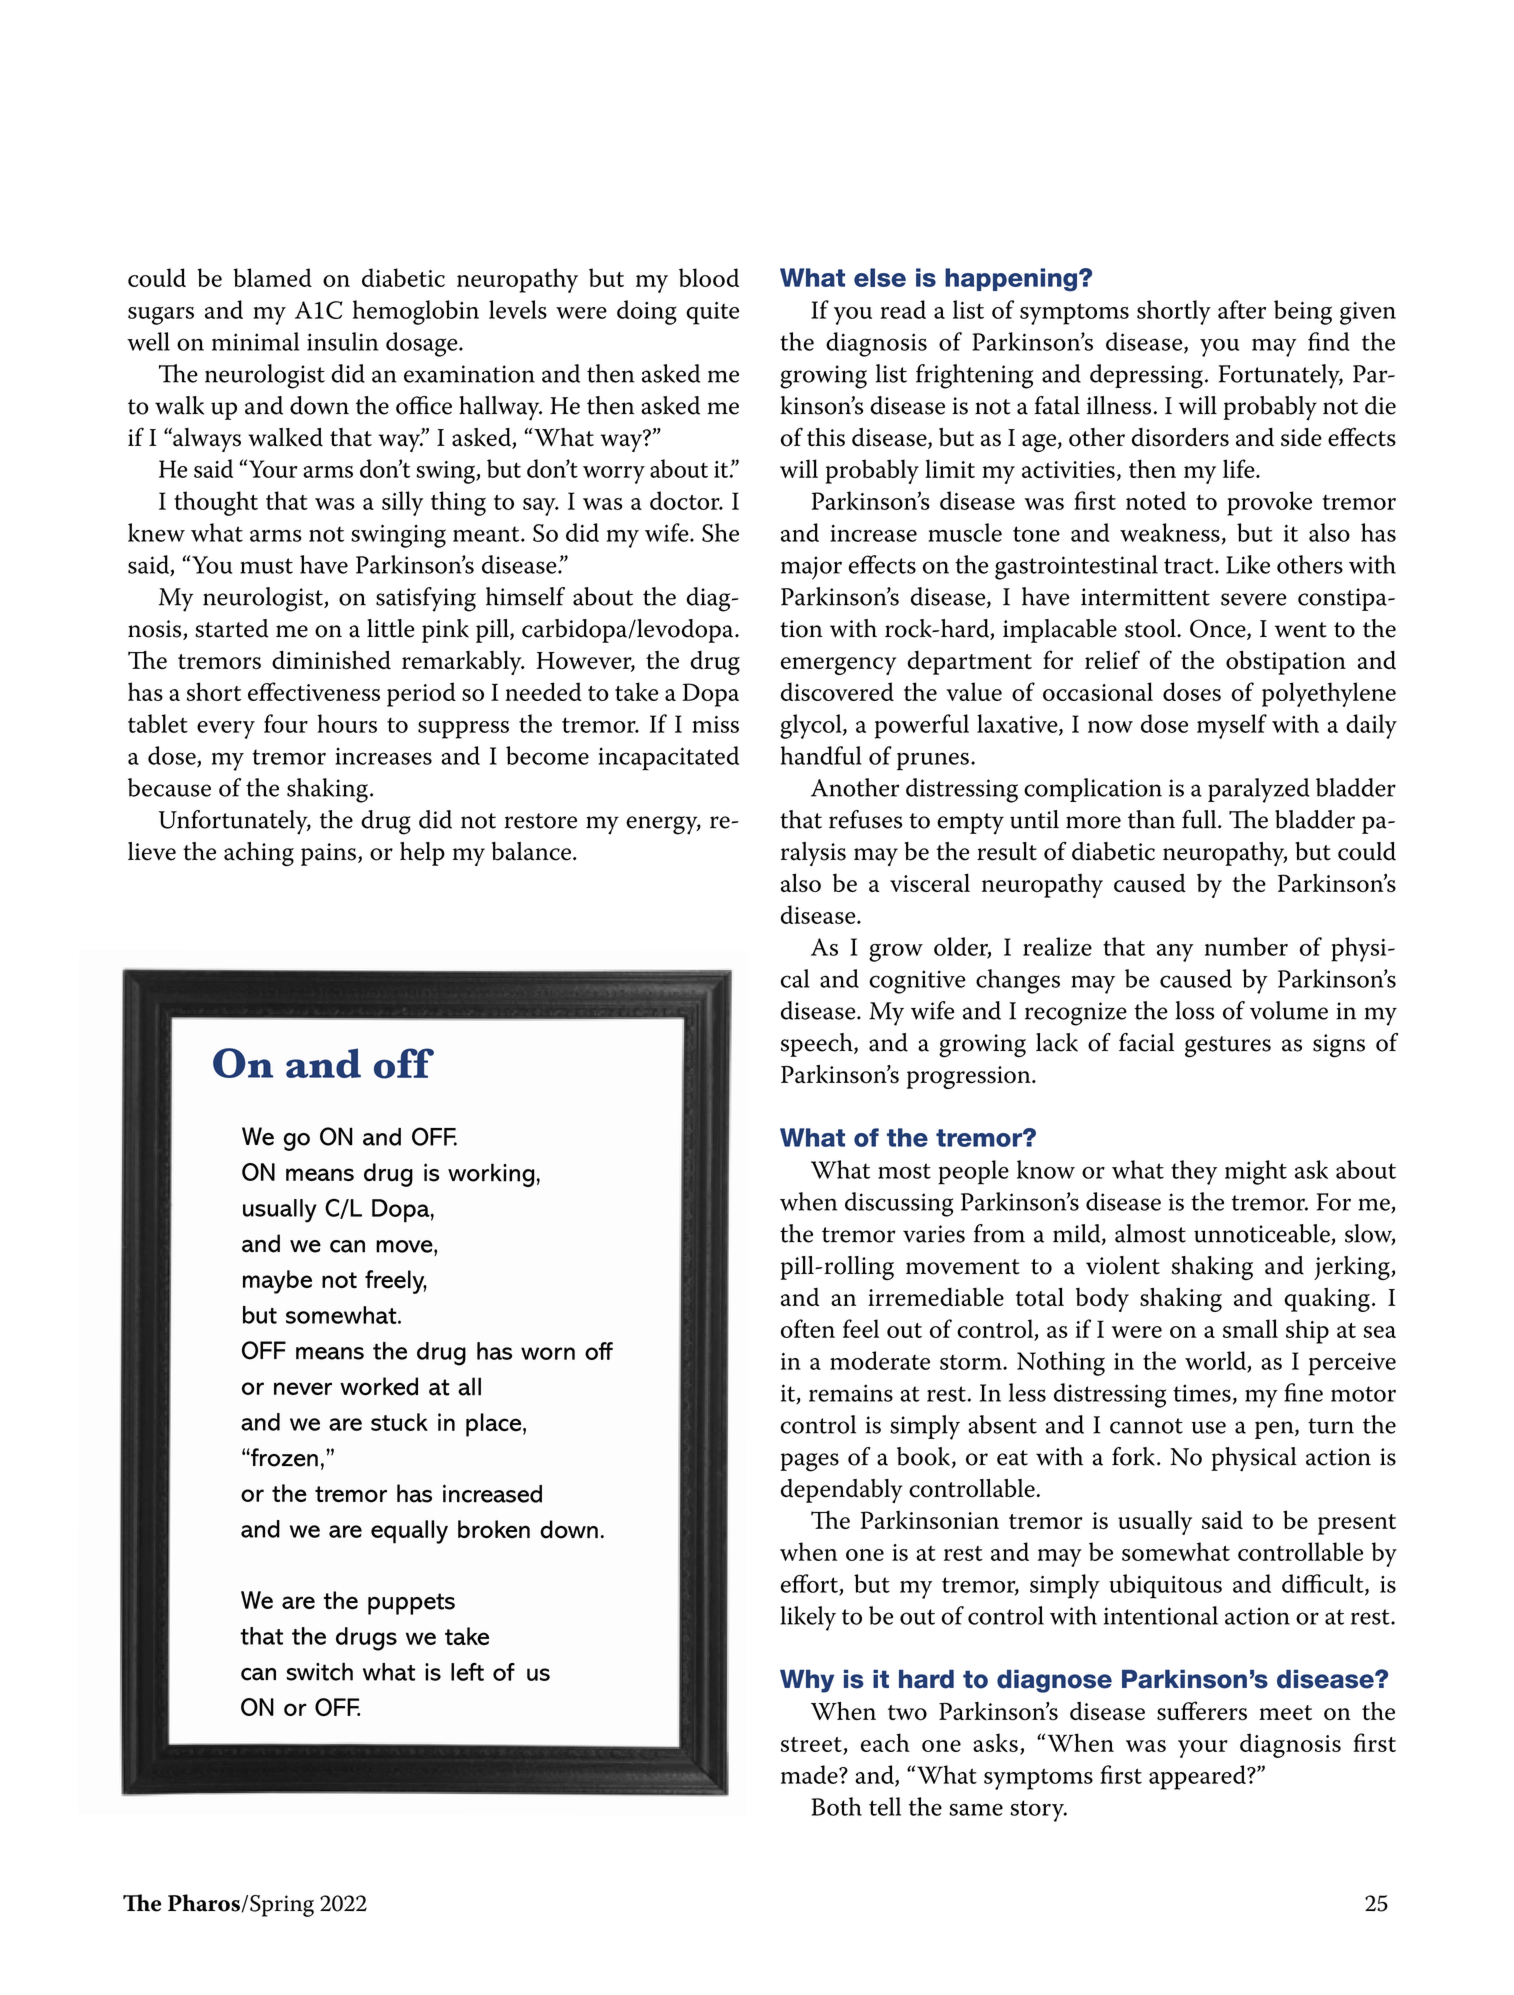  I want to click on times, so click(1202, 1393).
